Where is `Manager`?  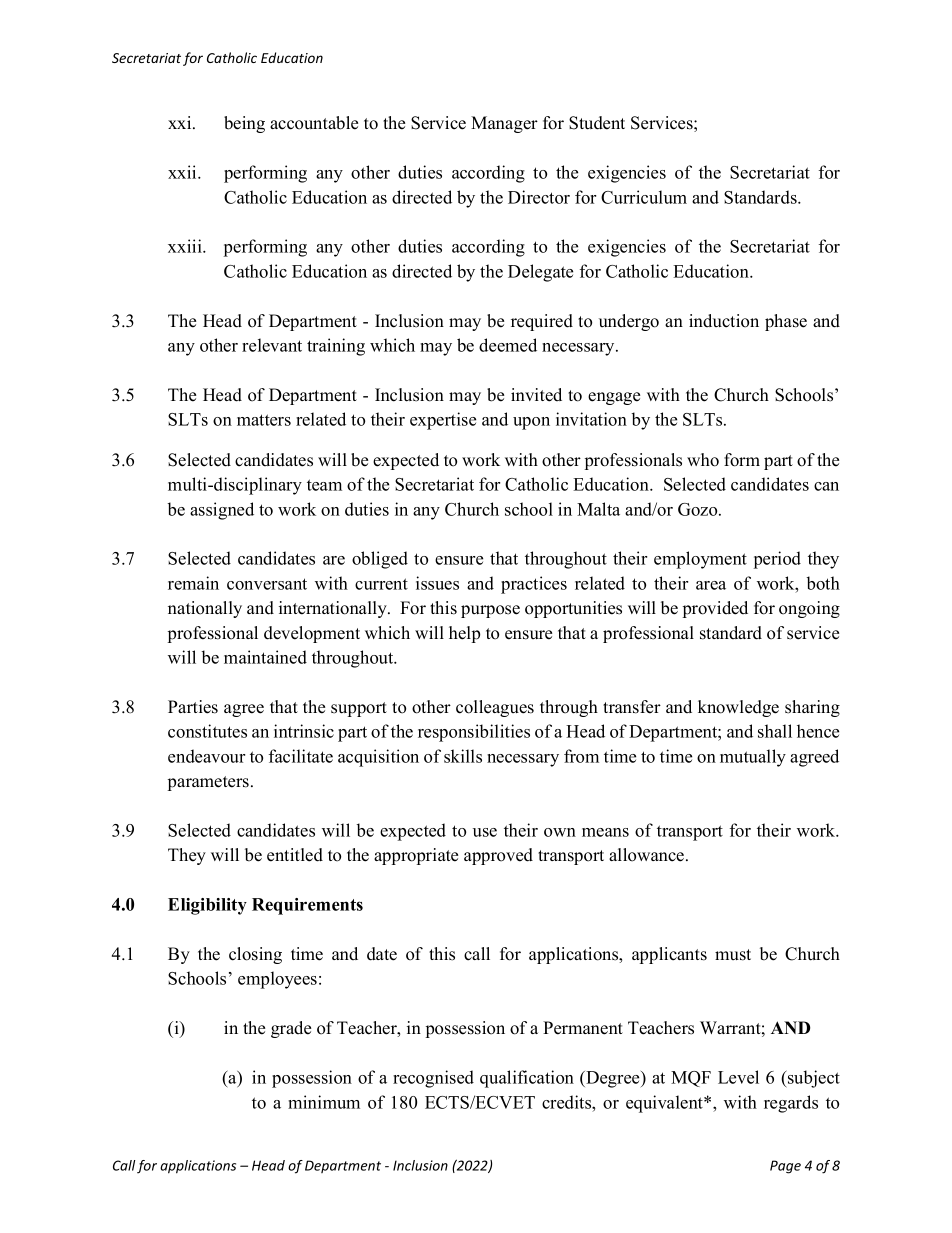
Manager is located at coordinates (504, 124).
